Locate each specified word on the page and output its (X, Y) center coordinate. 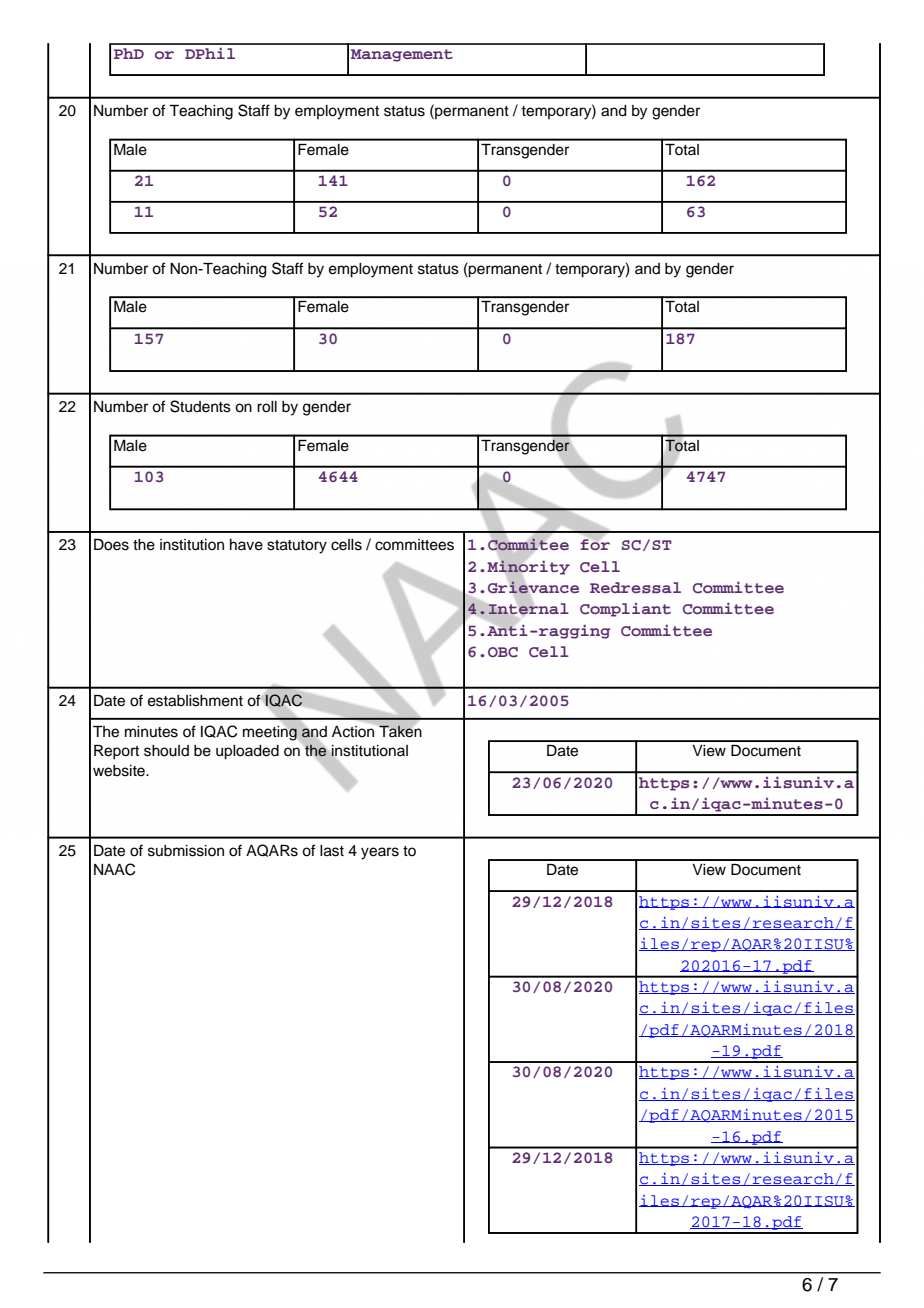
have (246, 545)
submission (186, 851)
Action (354, 730)
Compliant (625, 610)
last (332, 851)
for (595, 543)
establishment (195, 701)
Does (111, 545)
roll (267, 407)
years (380, 853)
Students (200, 406)
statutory (297, 547)
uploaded (247, 752)
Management (402, 55)
